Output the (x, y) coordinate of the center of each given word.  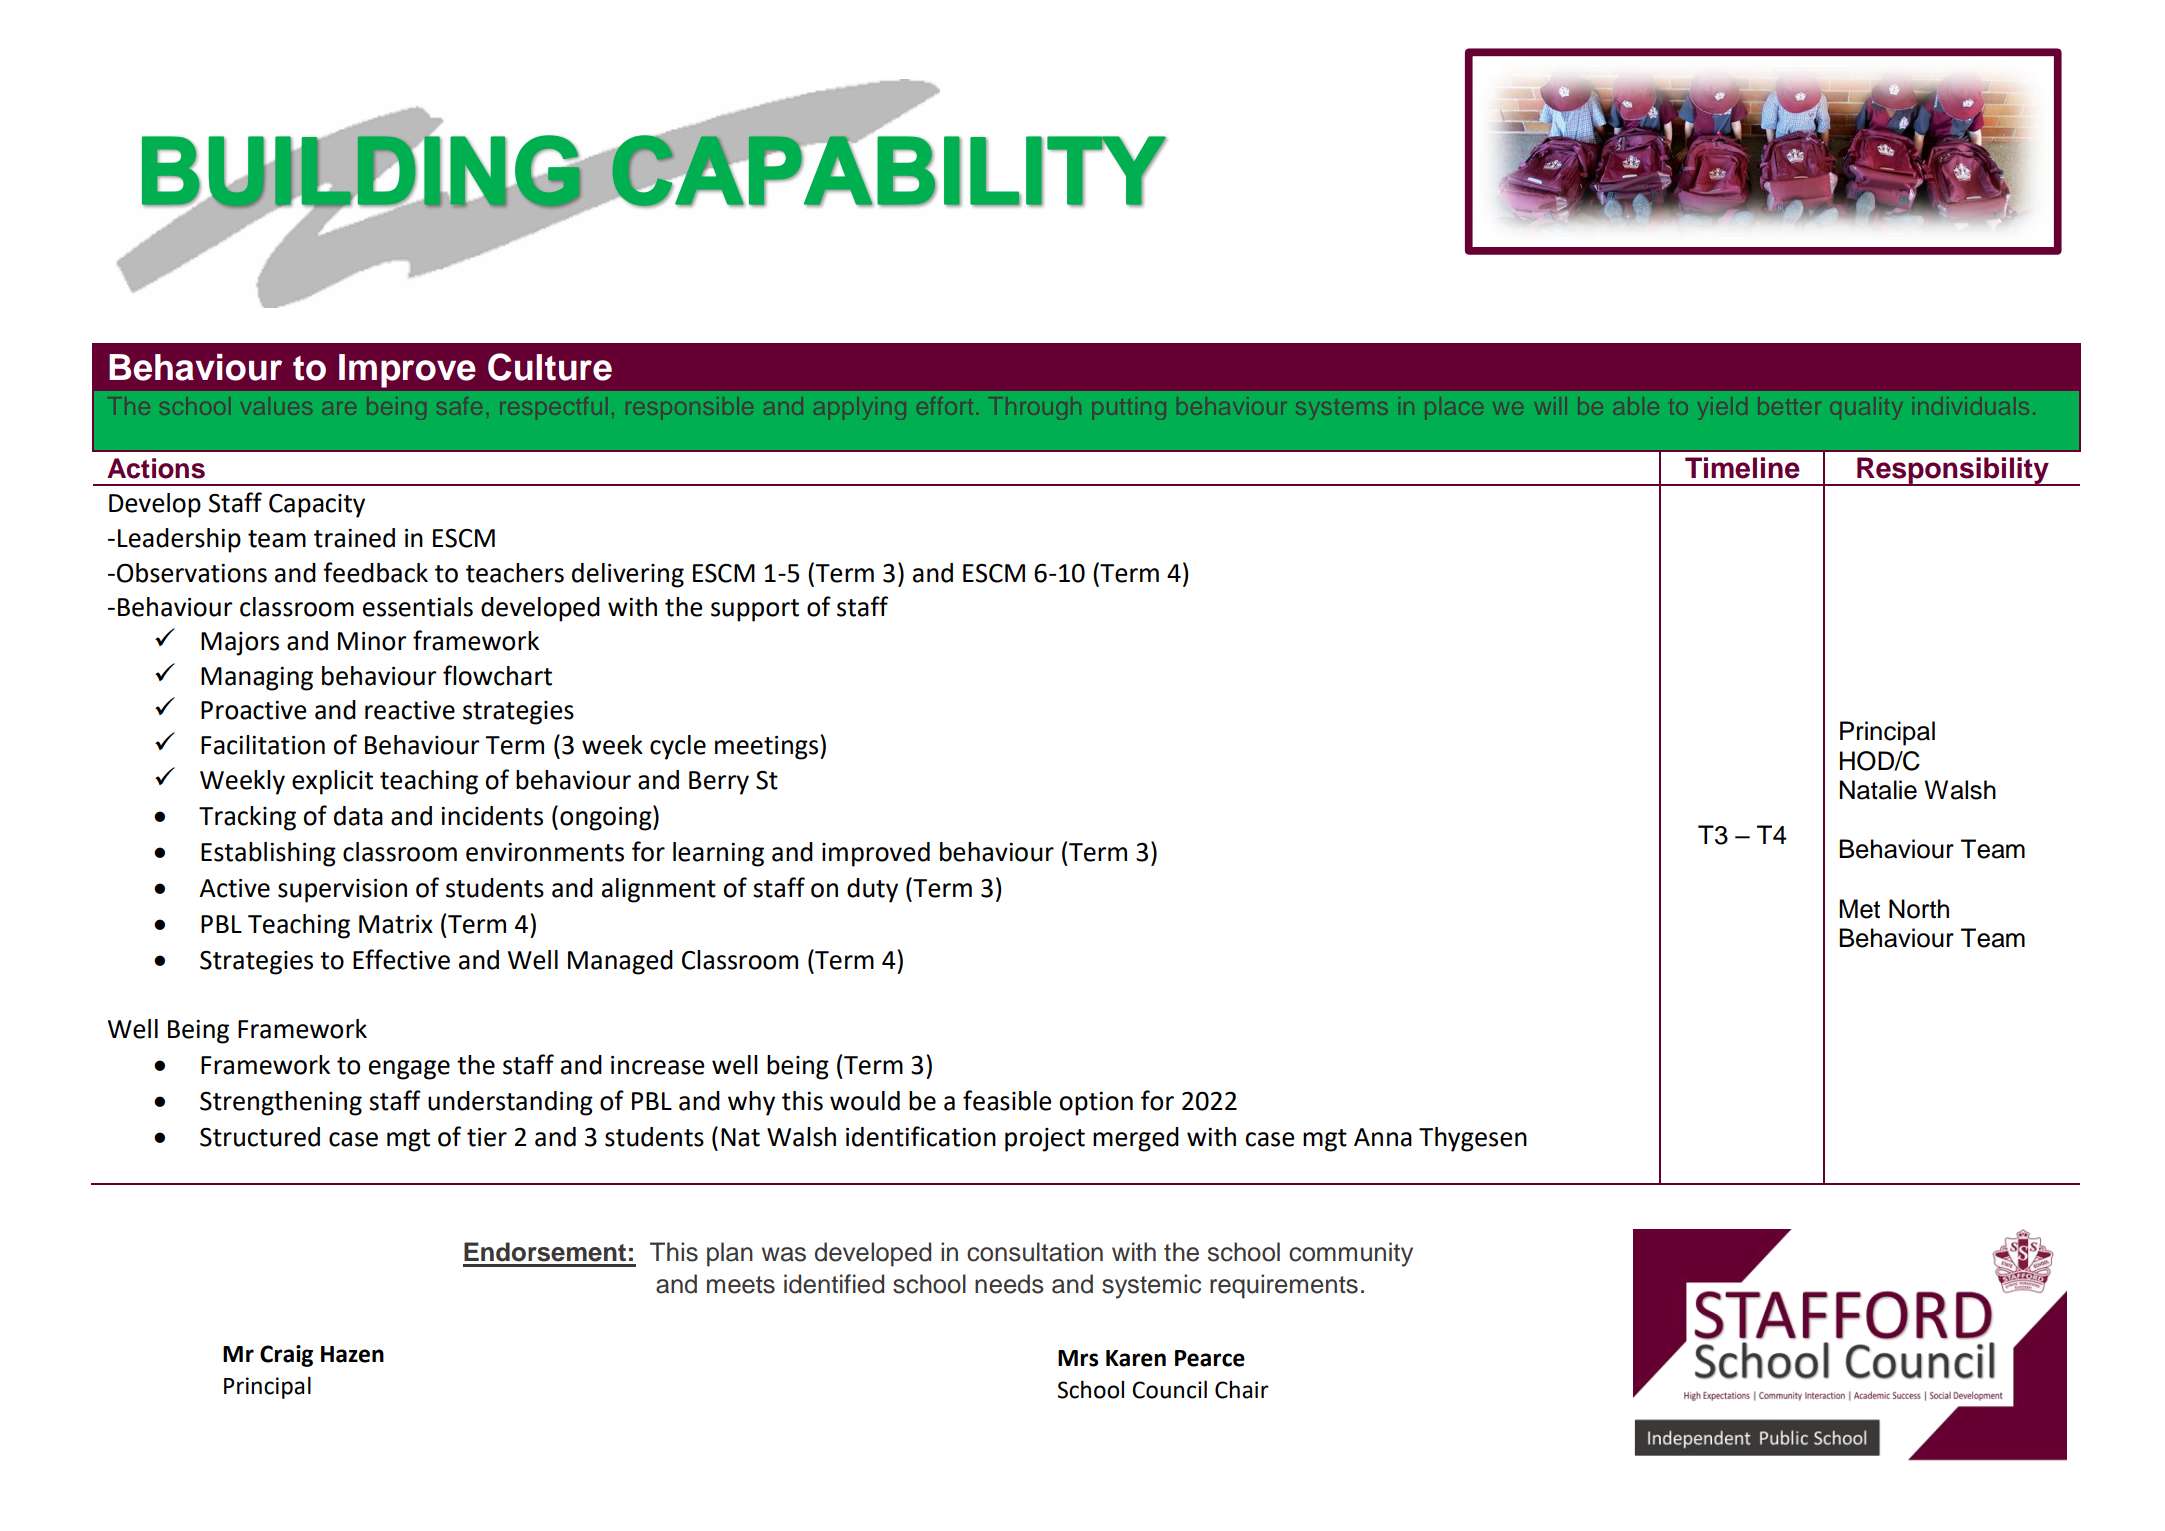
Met (1859, 909)
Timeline (1742, 468)
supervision (342, 891)
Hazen (352, 1354)
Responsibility (1953, 471)
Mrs (1078, 1358)
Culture (550, 367)
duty (872, 890)
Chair (1242, 1390)
